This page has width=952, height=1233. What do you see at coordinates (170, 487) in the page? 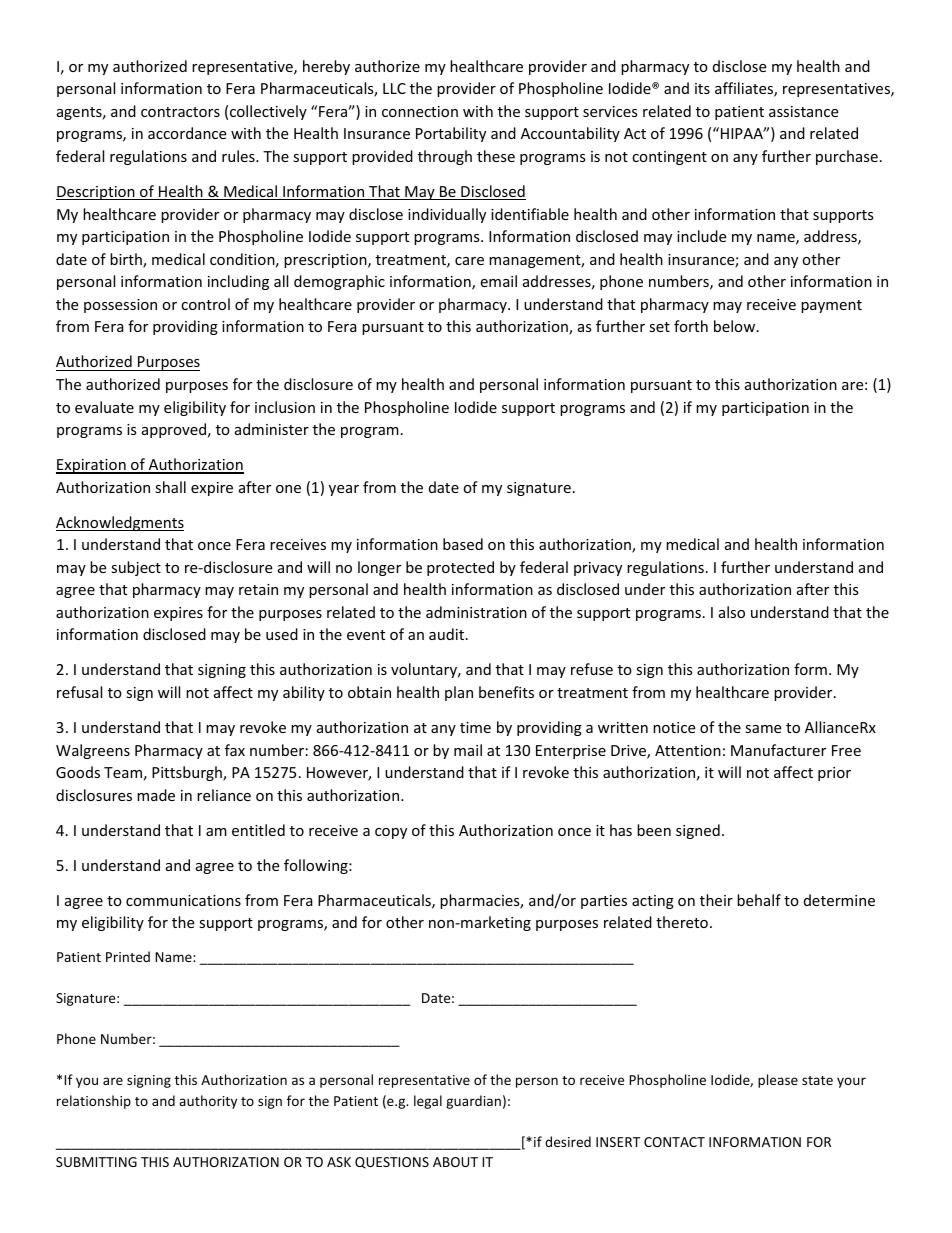
I see `shall` at bounding box center [170, 487].
